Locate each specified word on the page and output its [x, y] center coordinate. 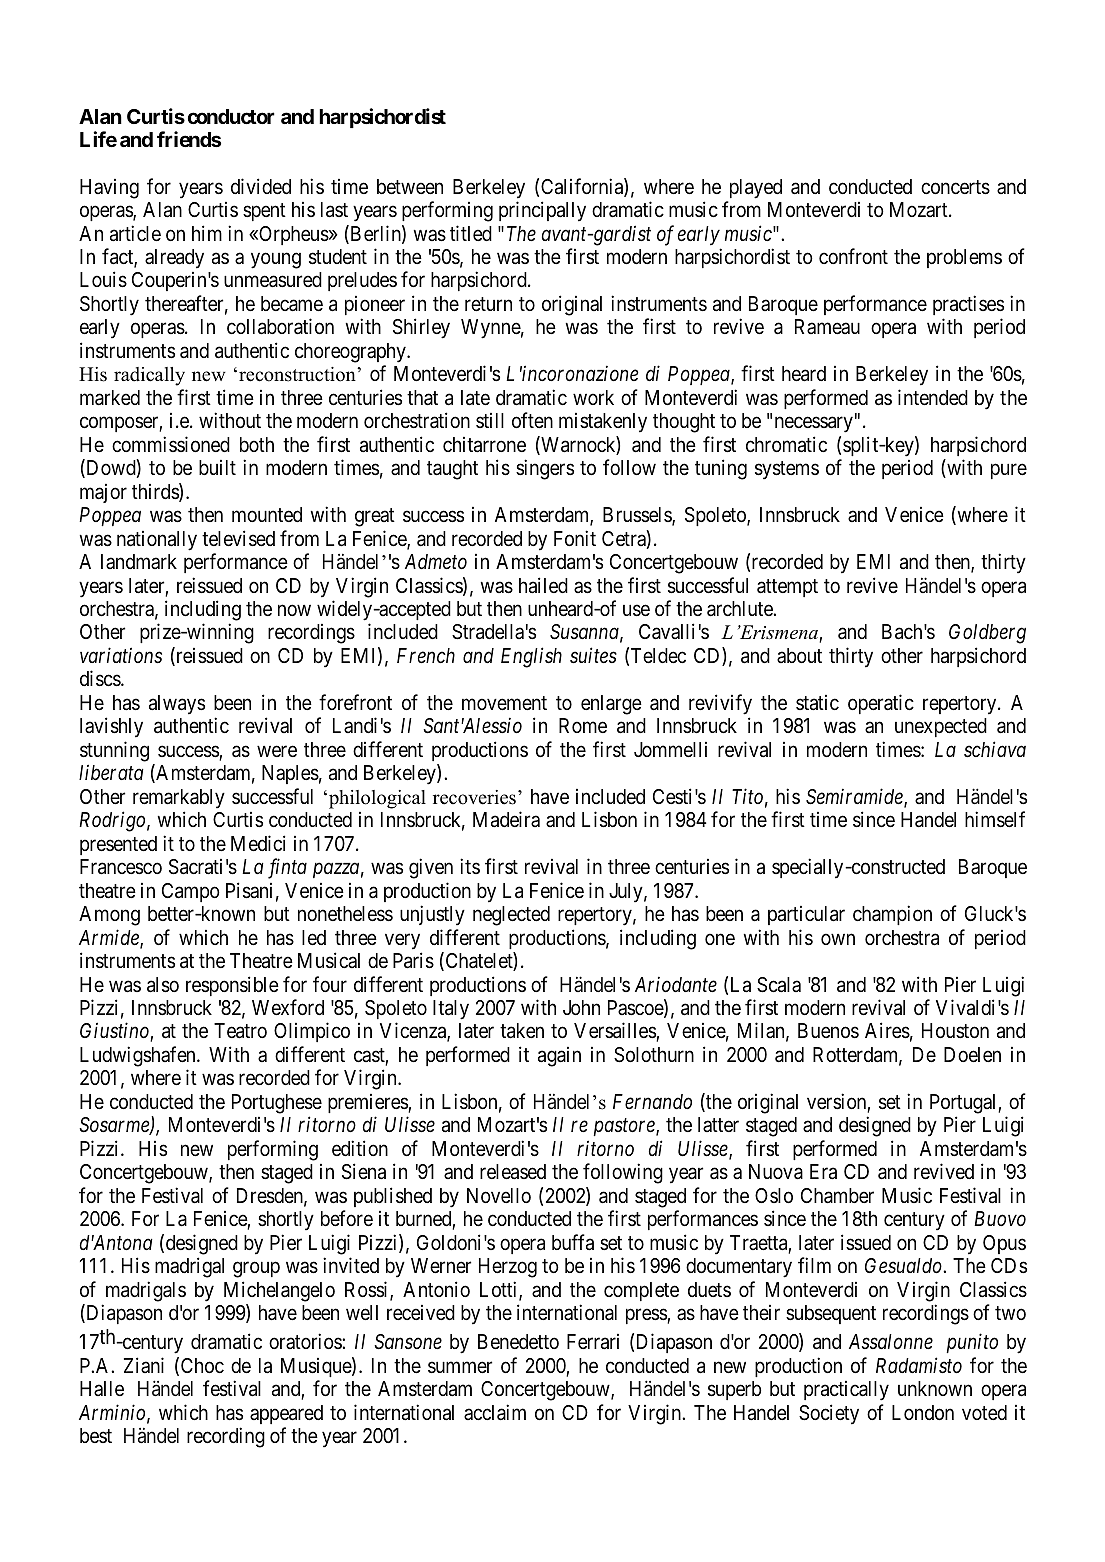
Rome [583, 725]
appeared [286, 1414]
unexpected [941, 727]
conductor [231, 116]
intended [933, 397]
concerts [955, 187]
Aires [887, 1030]
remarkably [179, 799]
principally [542, 211]
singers [545, 469]
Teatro [240, 1031]
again [559, 1057]
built [217, 467]
